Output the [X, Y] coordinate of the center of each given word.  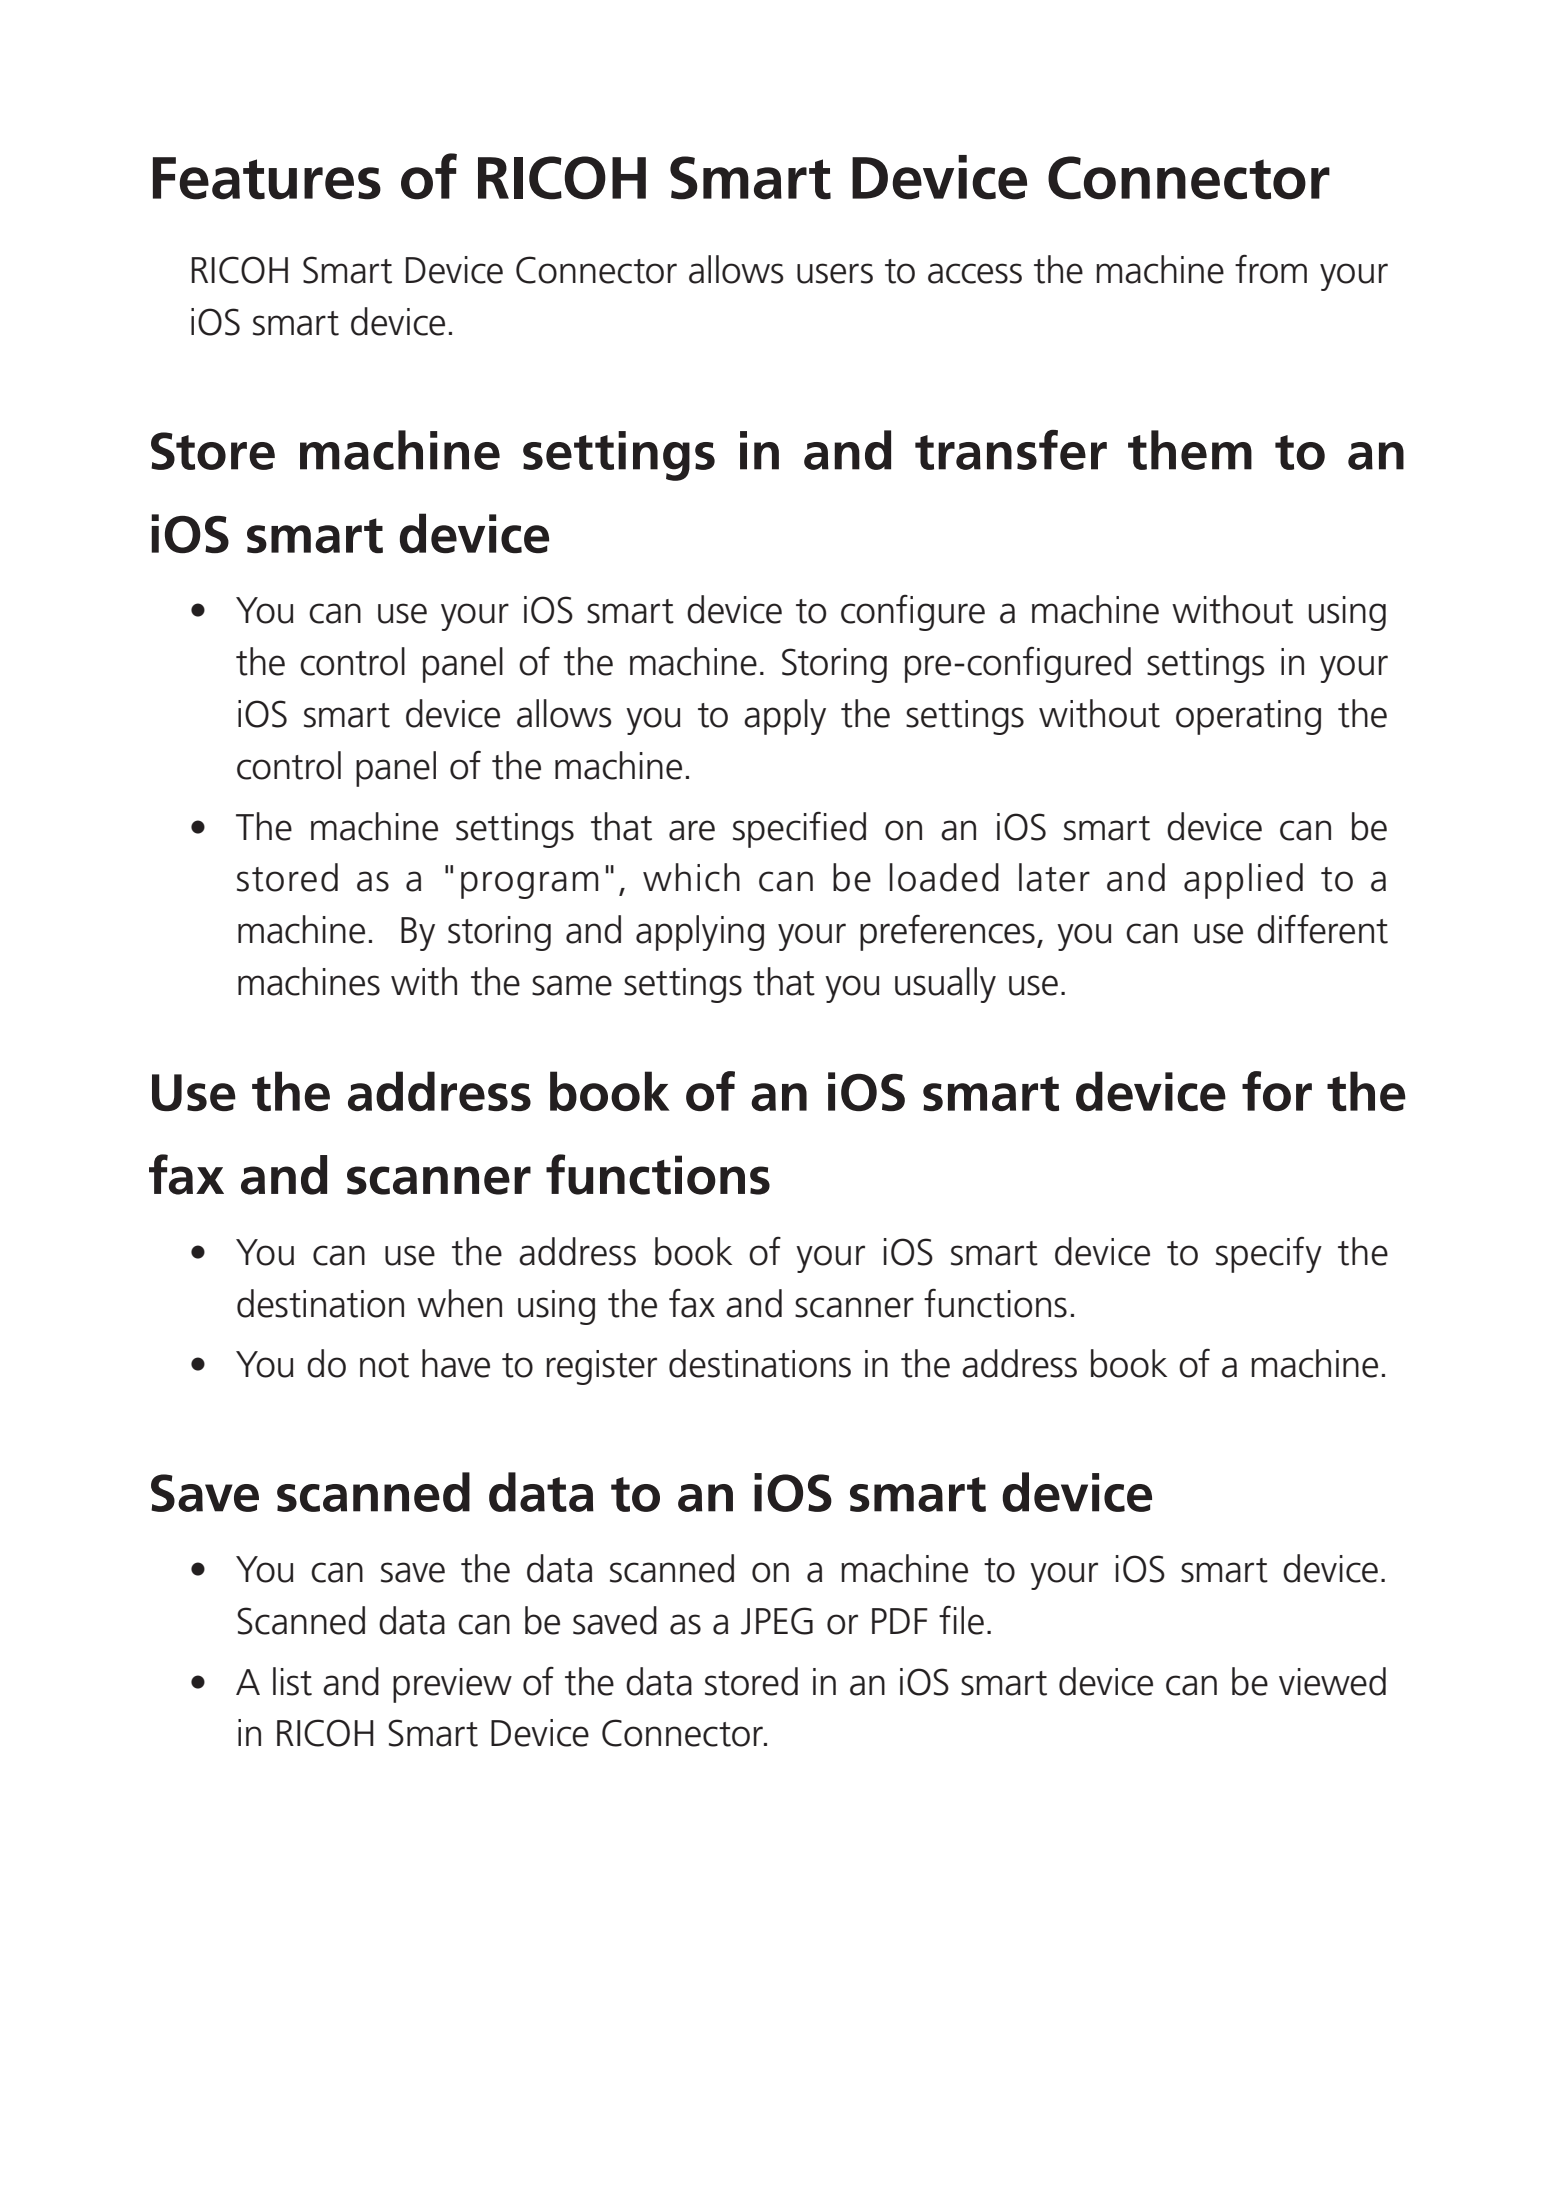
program [529, 885]
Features [267, 178]
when [459, 1303]
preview [452, 1685]
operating [1248, 717]
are [692, 830]
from [1271, 269]
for [1277, 1091]
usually [945, 985]
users [835, 273]
